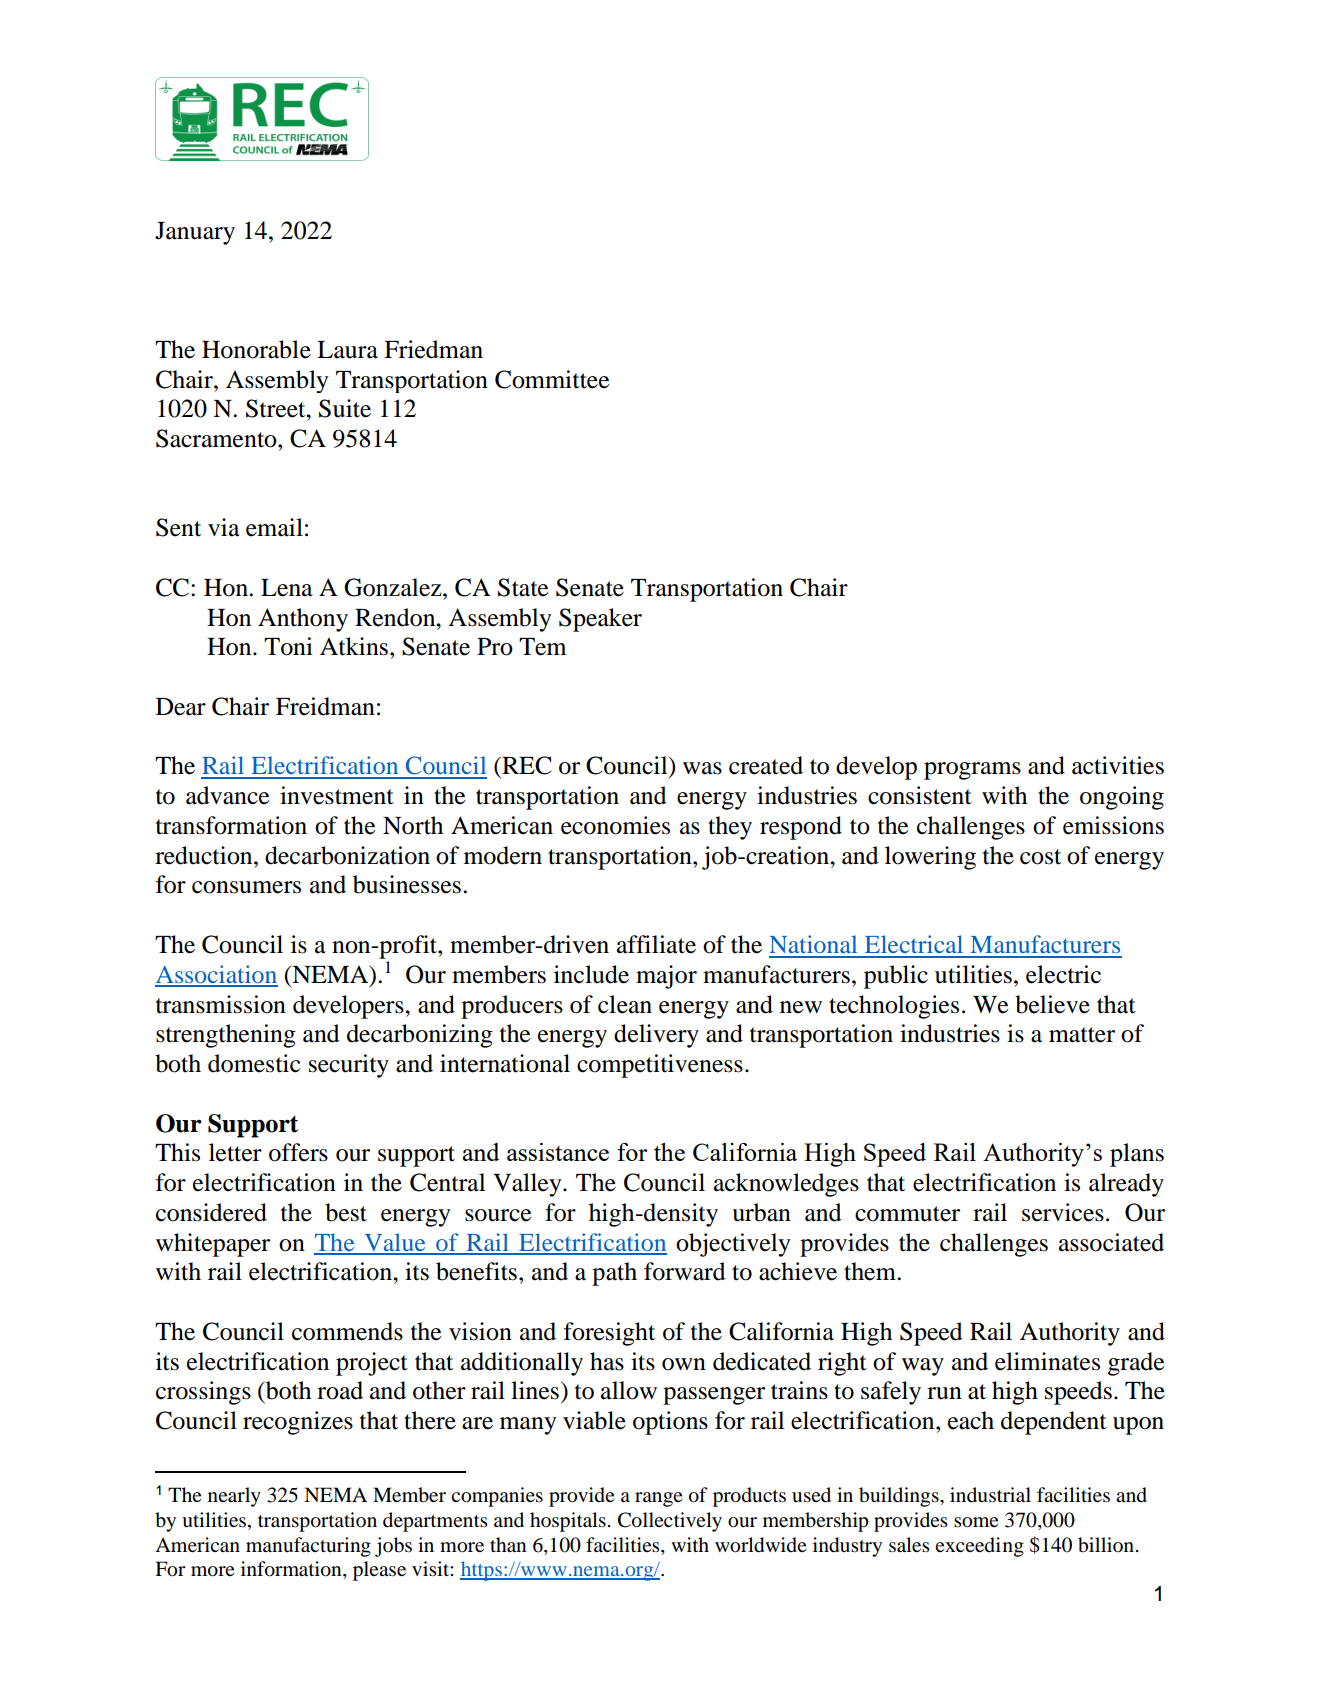 The image size is (1320, 1708). What do you see at coordinates (287, 588) in the document?
I see `Lena` at bounding box center [287, 588].
